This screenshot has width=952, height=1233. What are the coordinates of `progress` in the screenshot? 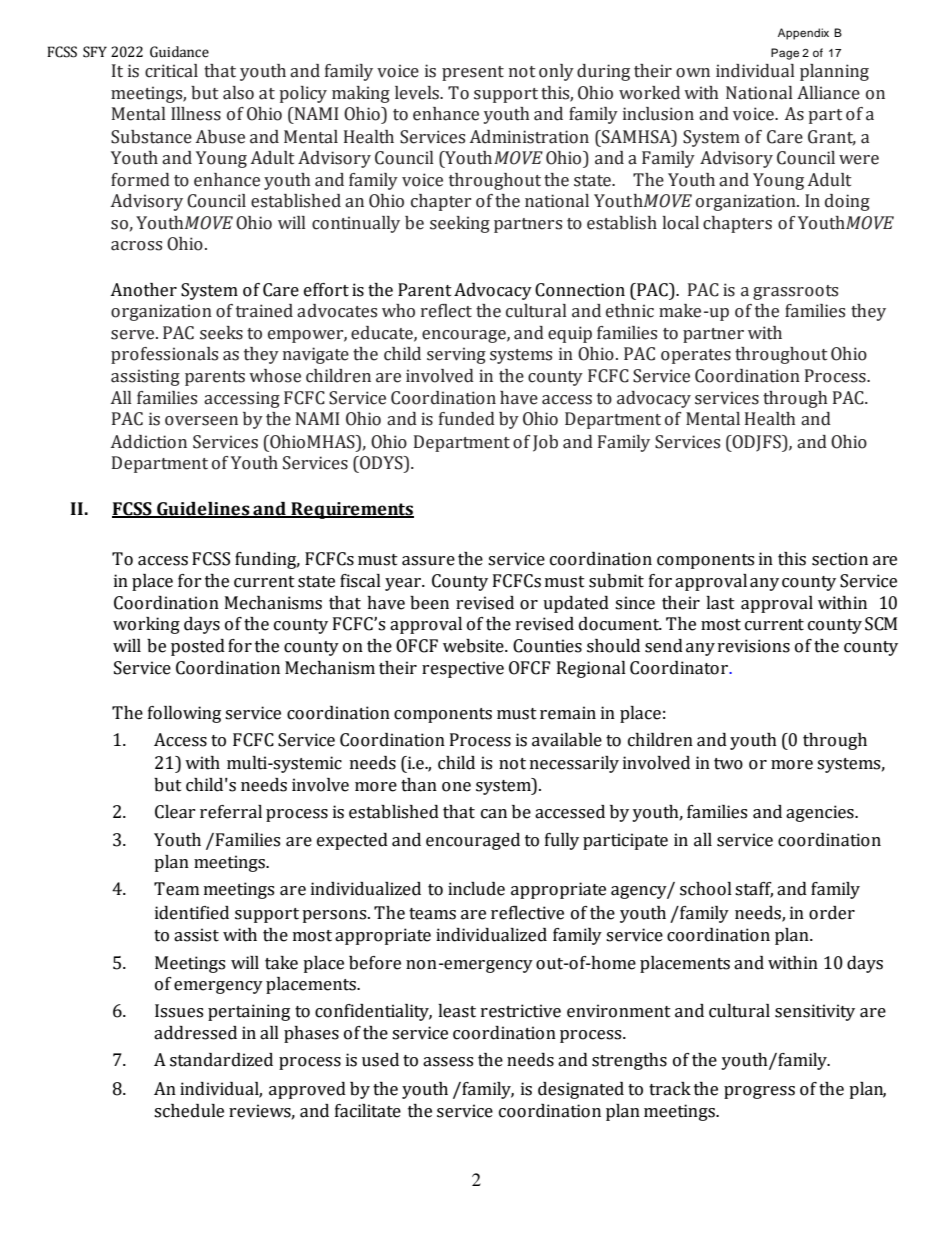 It's located at (759, 1092).
